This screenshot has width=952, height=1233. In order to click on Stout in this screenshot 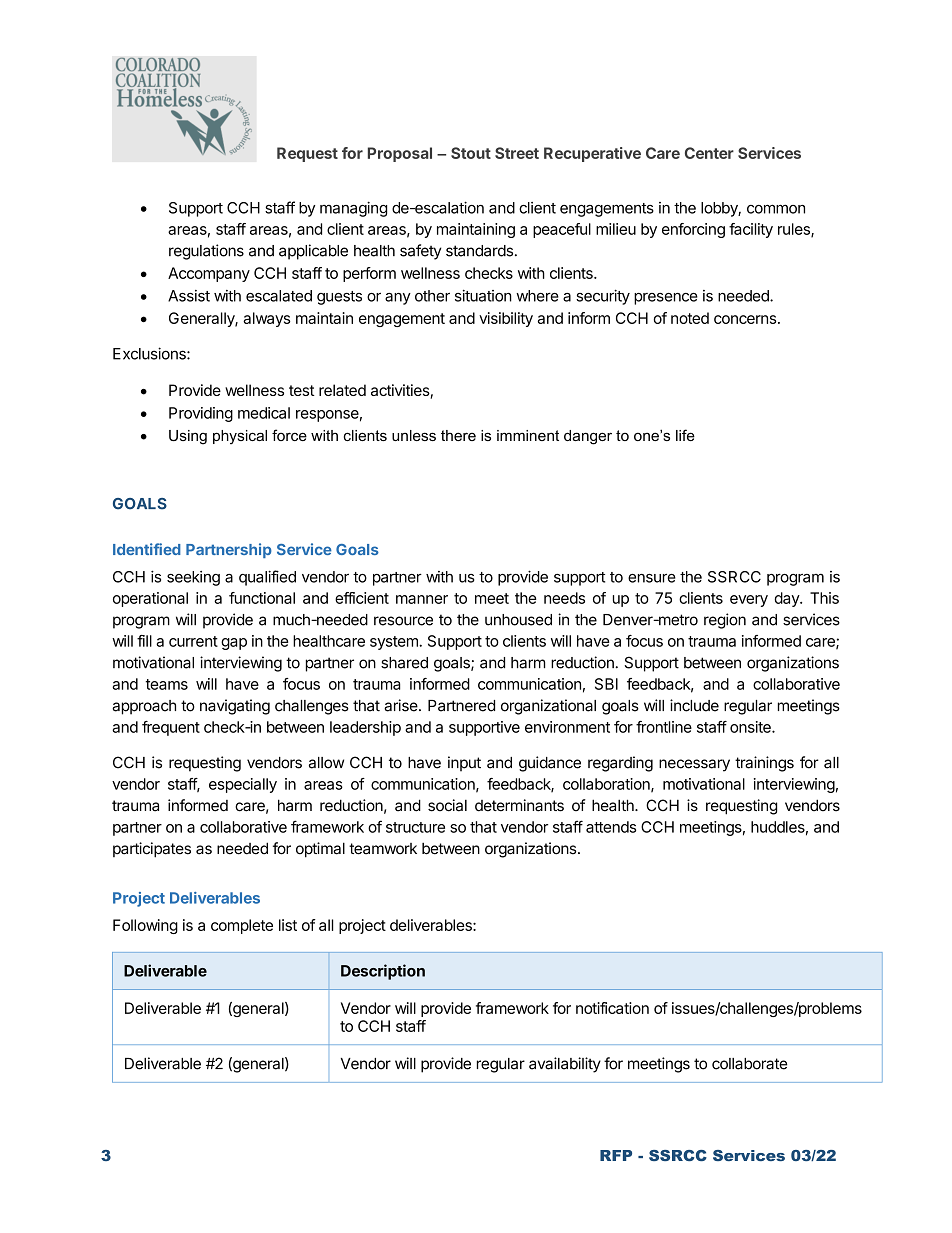, I will do `click(471, 153)`.
